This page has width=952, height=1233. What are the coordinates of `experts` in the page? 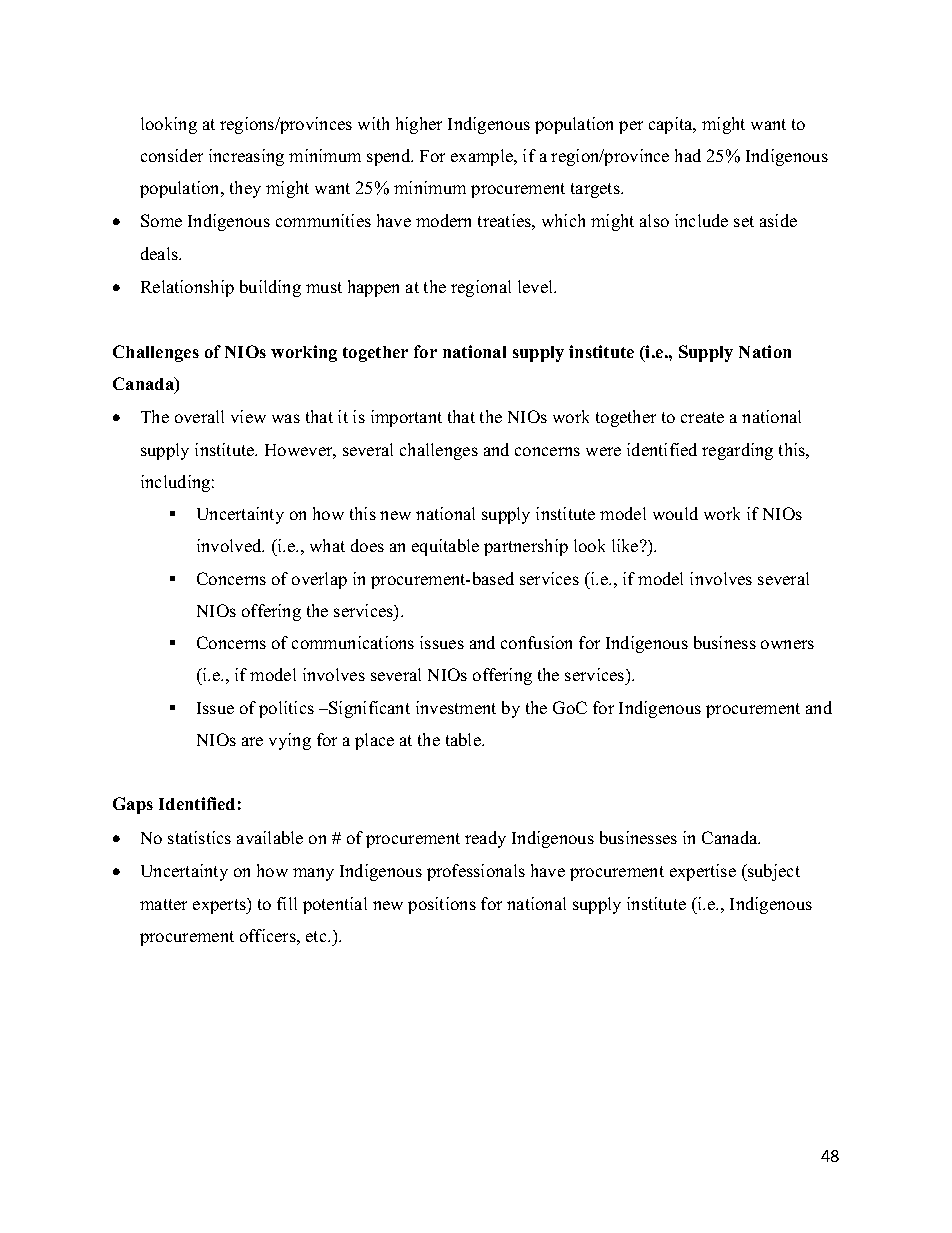 It's located at (220, 906).
